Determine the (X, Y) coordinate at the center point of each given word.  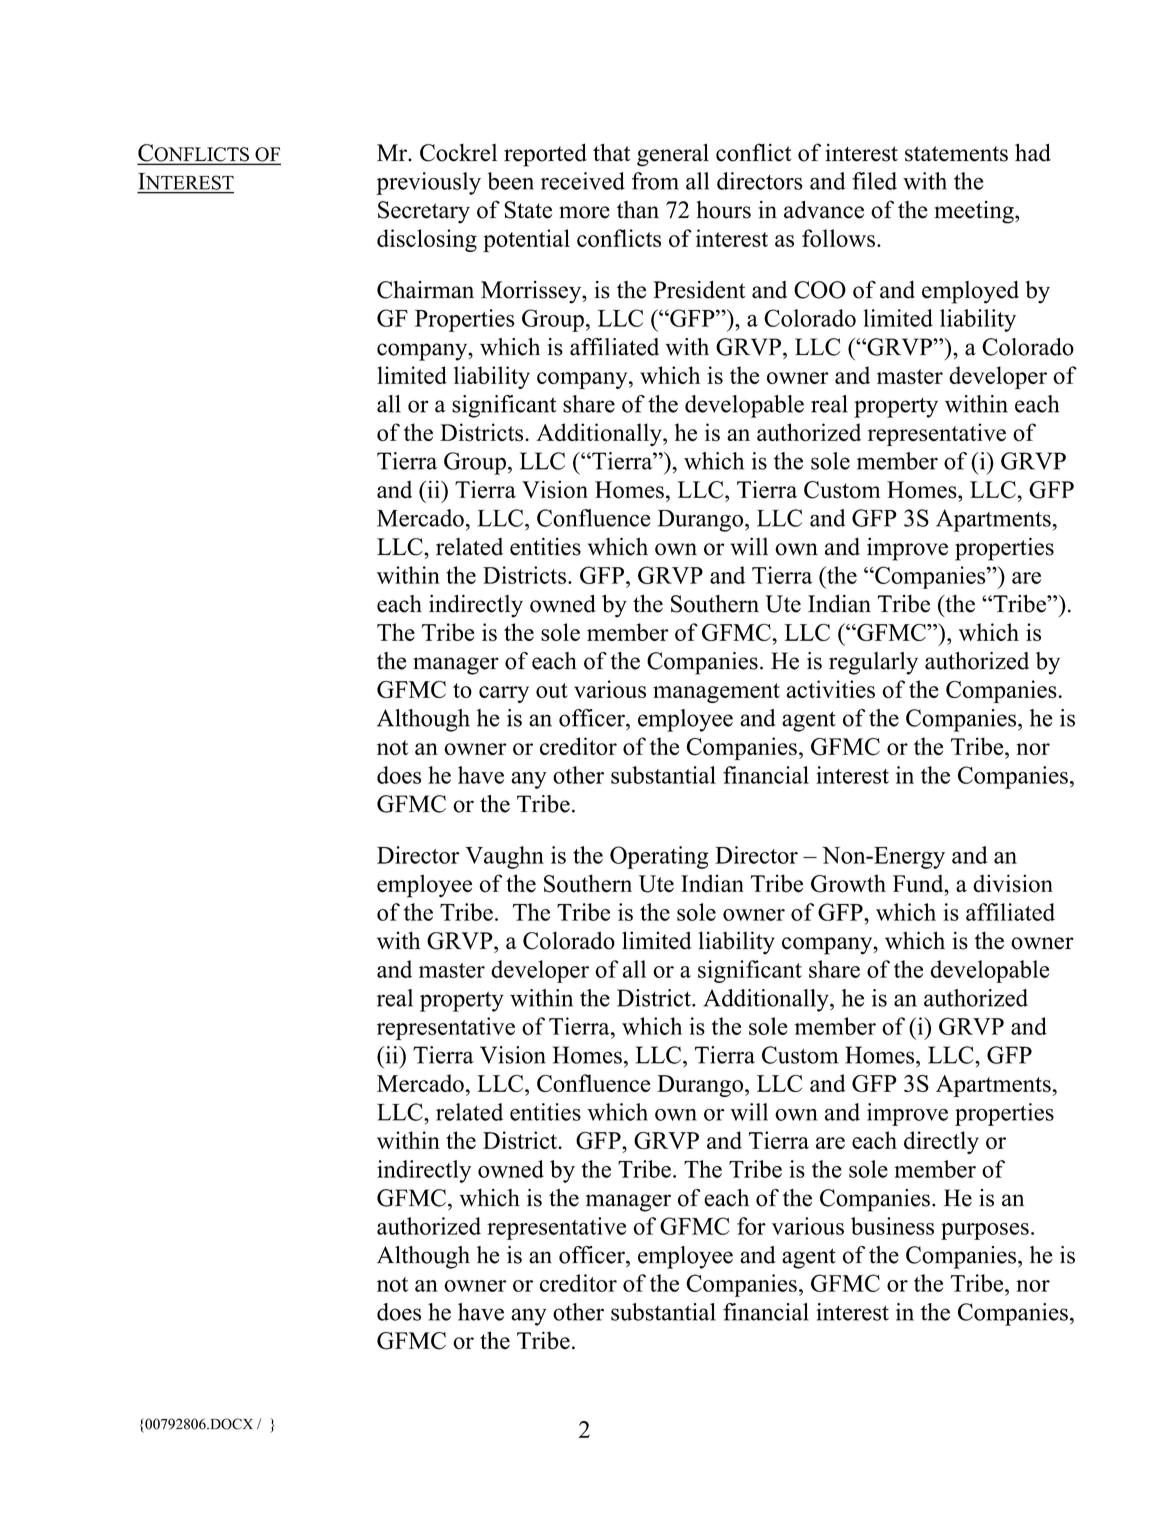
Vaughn (504, 857)
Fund (919, 884)
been (511, 181)
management (716, 693)
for (751, 1226)
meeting (975, 212)
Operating (659, 857)
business (892, 1226)
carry (504, 694)
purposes (985, 1231)
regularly (873, 663)
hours (723, 210)
